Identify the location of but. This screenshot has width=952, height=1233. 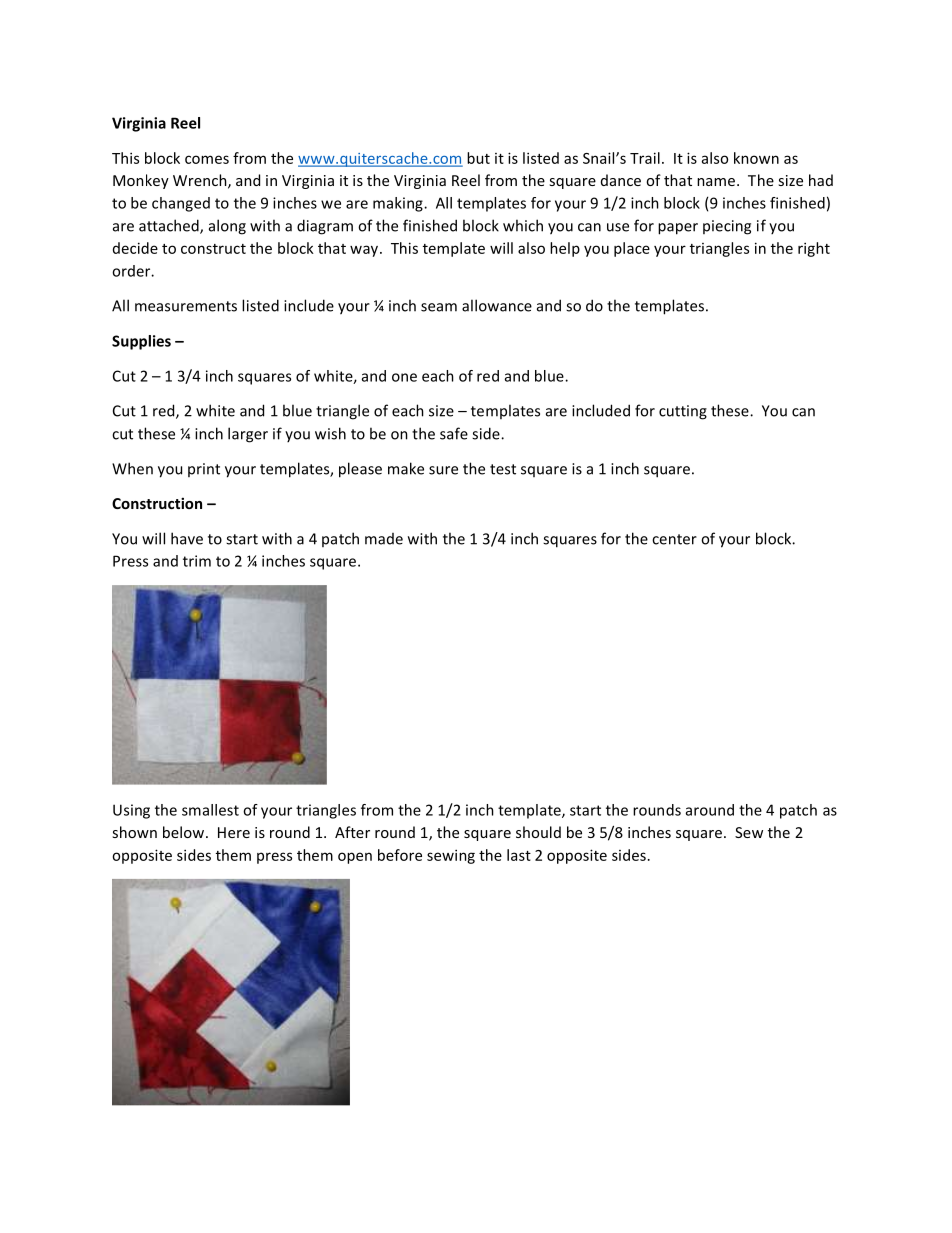
(478, 158).
